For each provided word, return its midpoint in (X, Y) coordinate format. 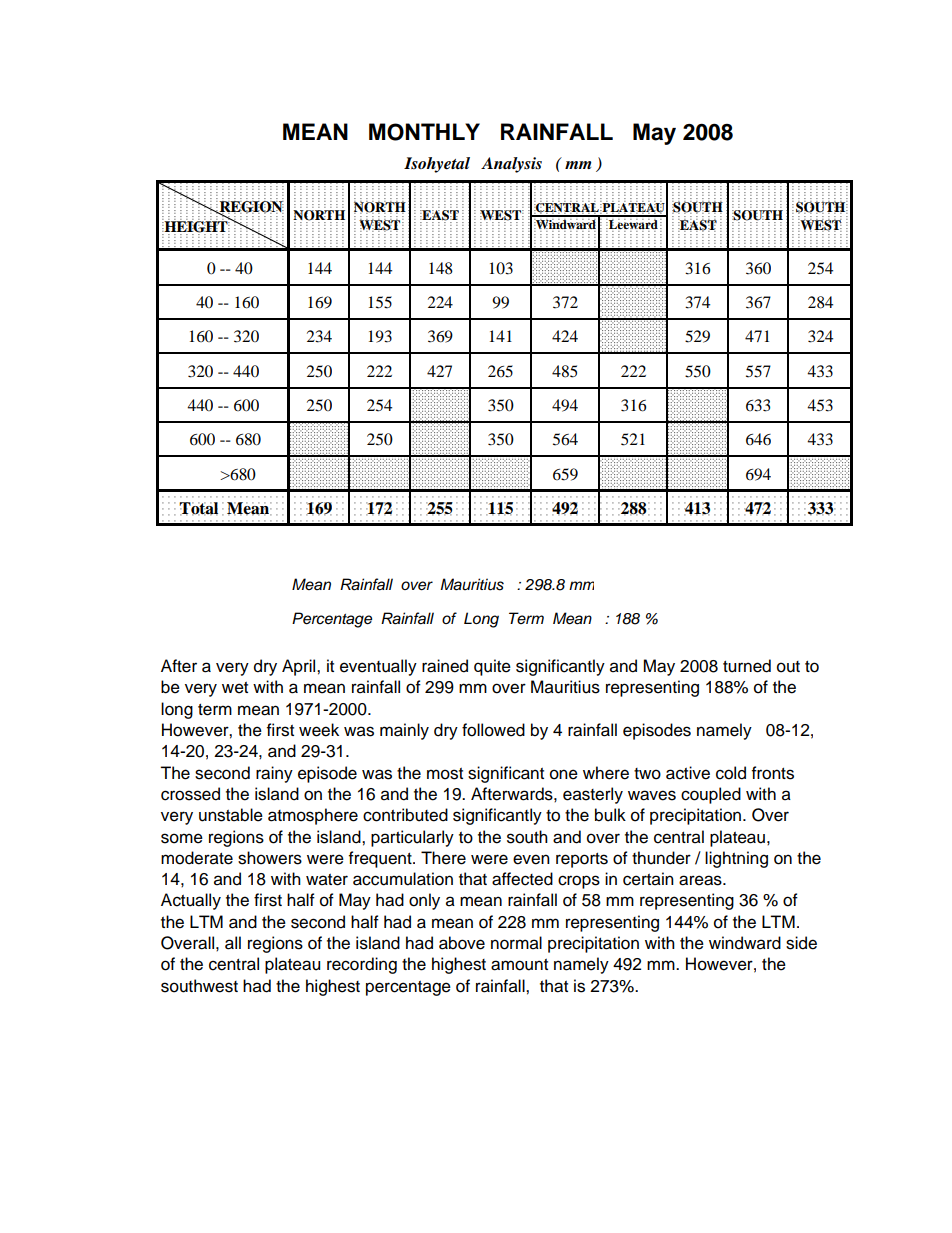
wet (235, 688)
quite (492, 667)
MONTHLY (424, 132)
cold (731, 773)
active (688, 773)
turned (747, 666)
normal (516, 943)
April (300, 667)
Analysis (511, 165)
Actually (191, 901)
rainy (274, 774)
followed (493, 730)
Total (198, 508)
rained (445, 666)
